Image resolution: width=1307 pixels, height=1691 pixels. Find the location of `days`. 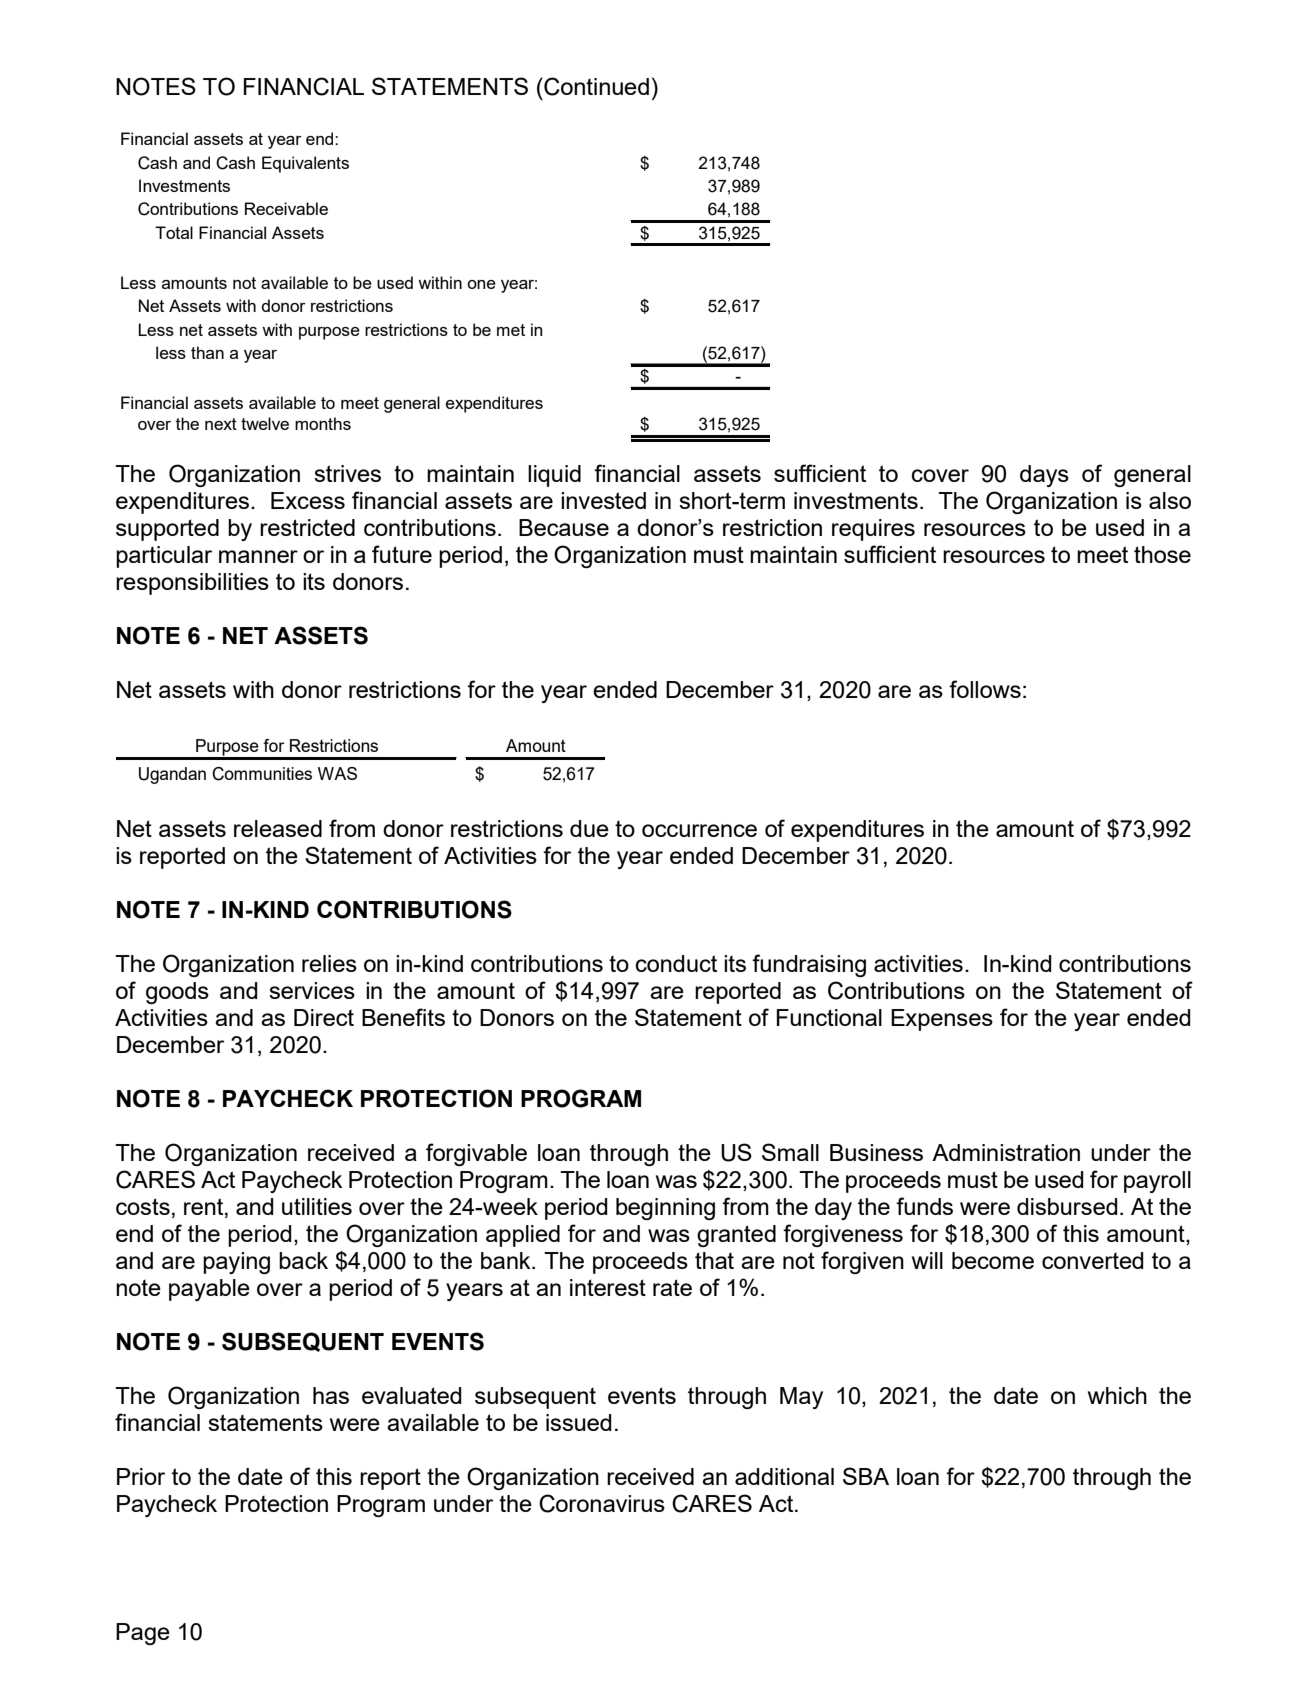

days is located at coordinates (1044, 476).
